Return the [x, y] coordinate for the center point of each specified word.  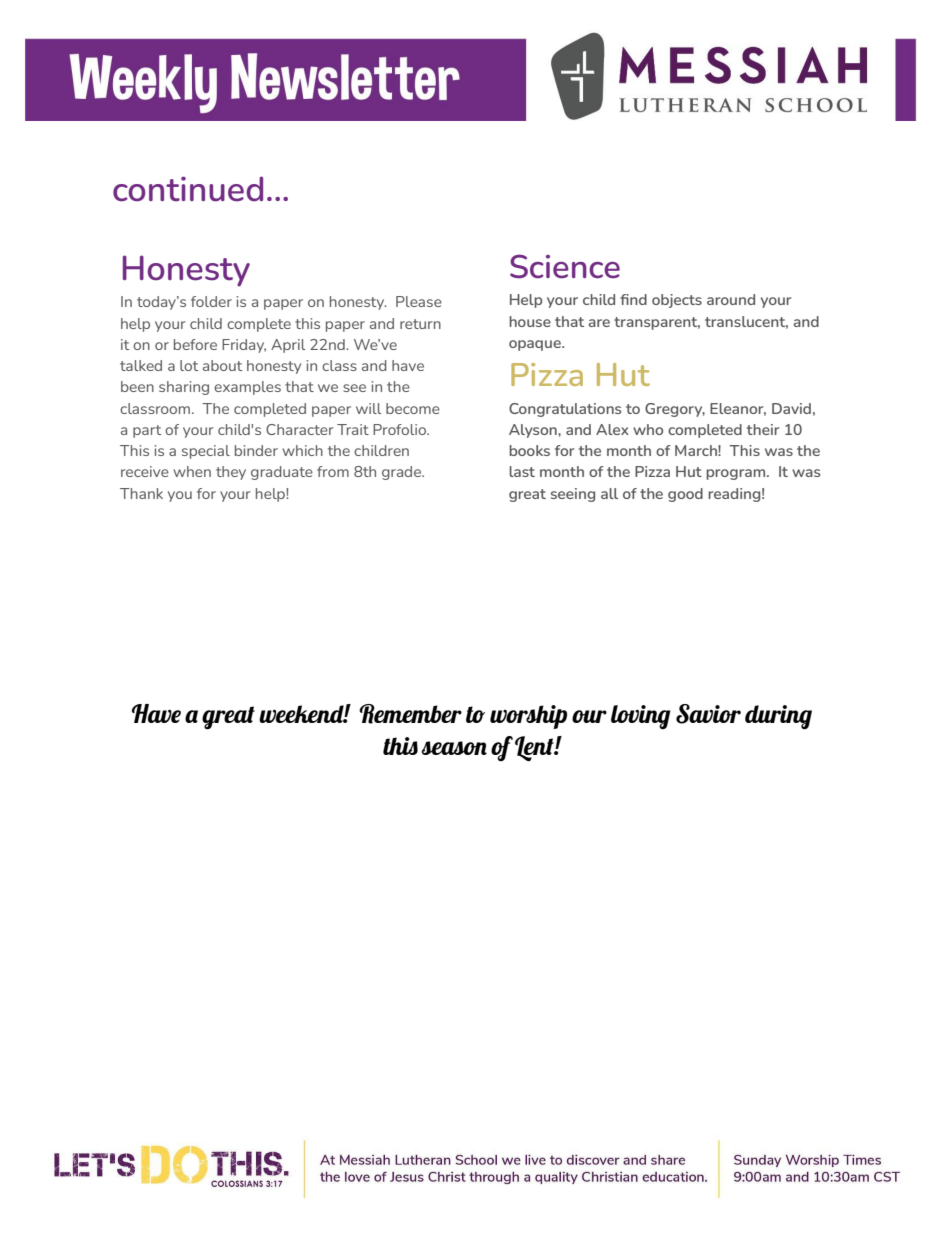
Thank [141, 493]
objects [677, 301]
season [454, 748]
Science [565, 266]
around [731, 299]
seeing [573, 495]
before [195, 344]
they [231, 473]
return [420, 324]
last [522, 471]
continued [188, 189]
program [737, 474]
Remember [410, 714]
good [685, 495]
